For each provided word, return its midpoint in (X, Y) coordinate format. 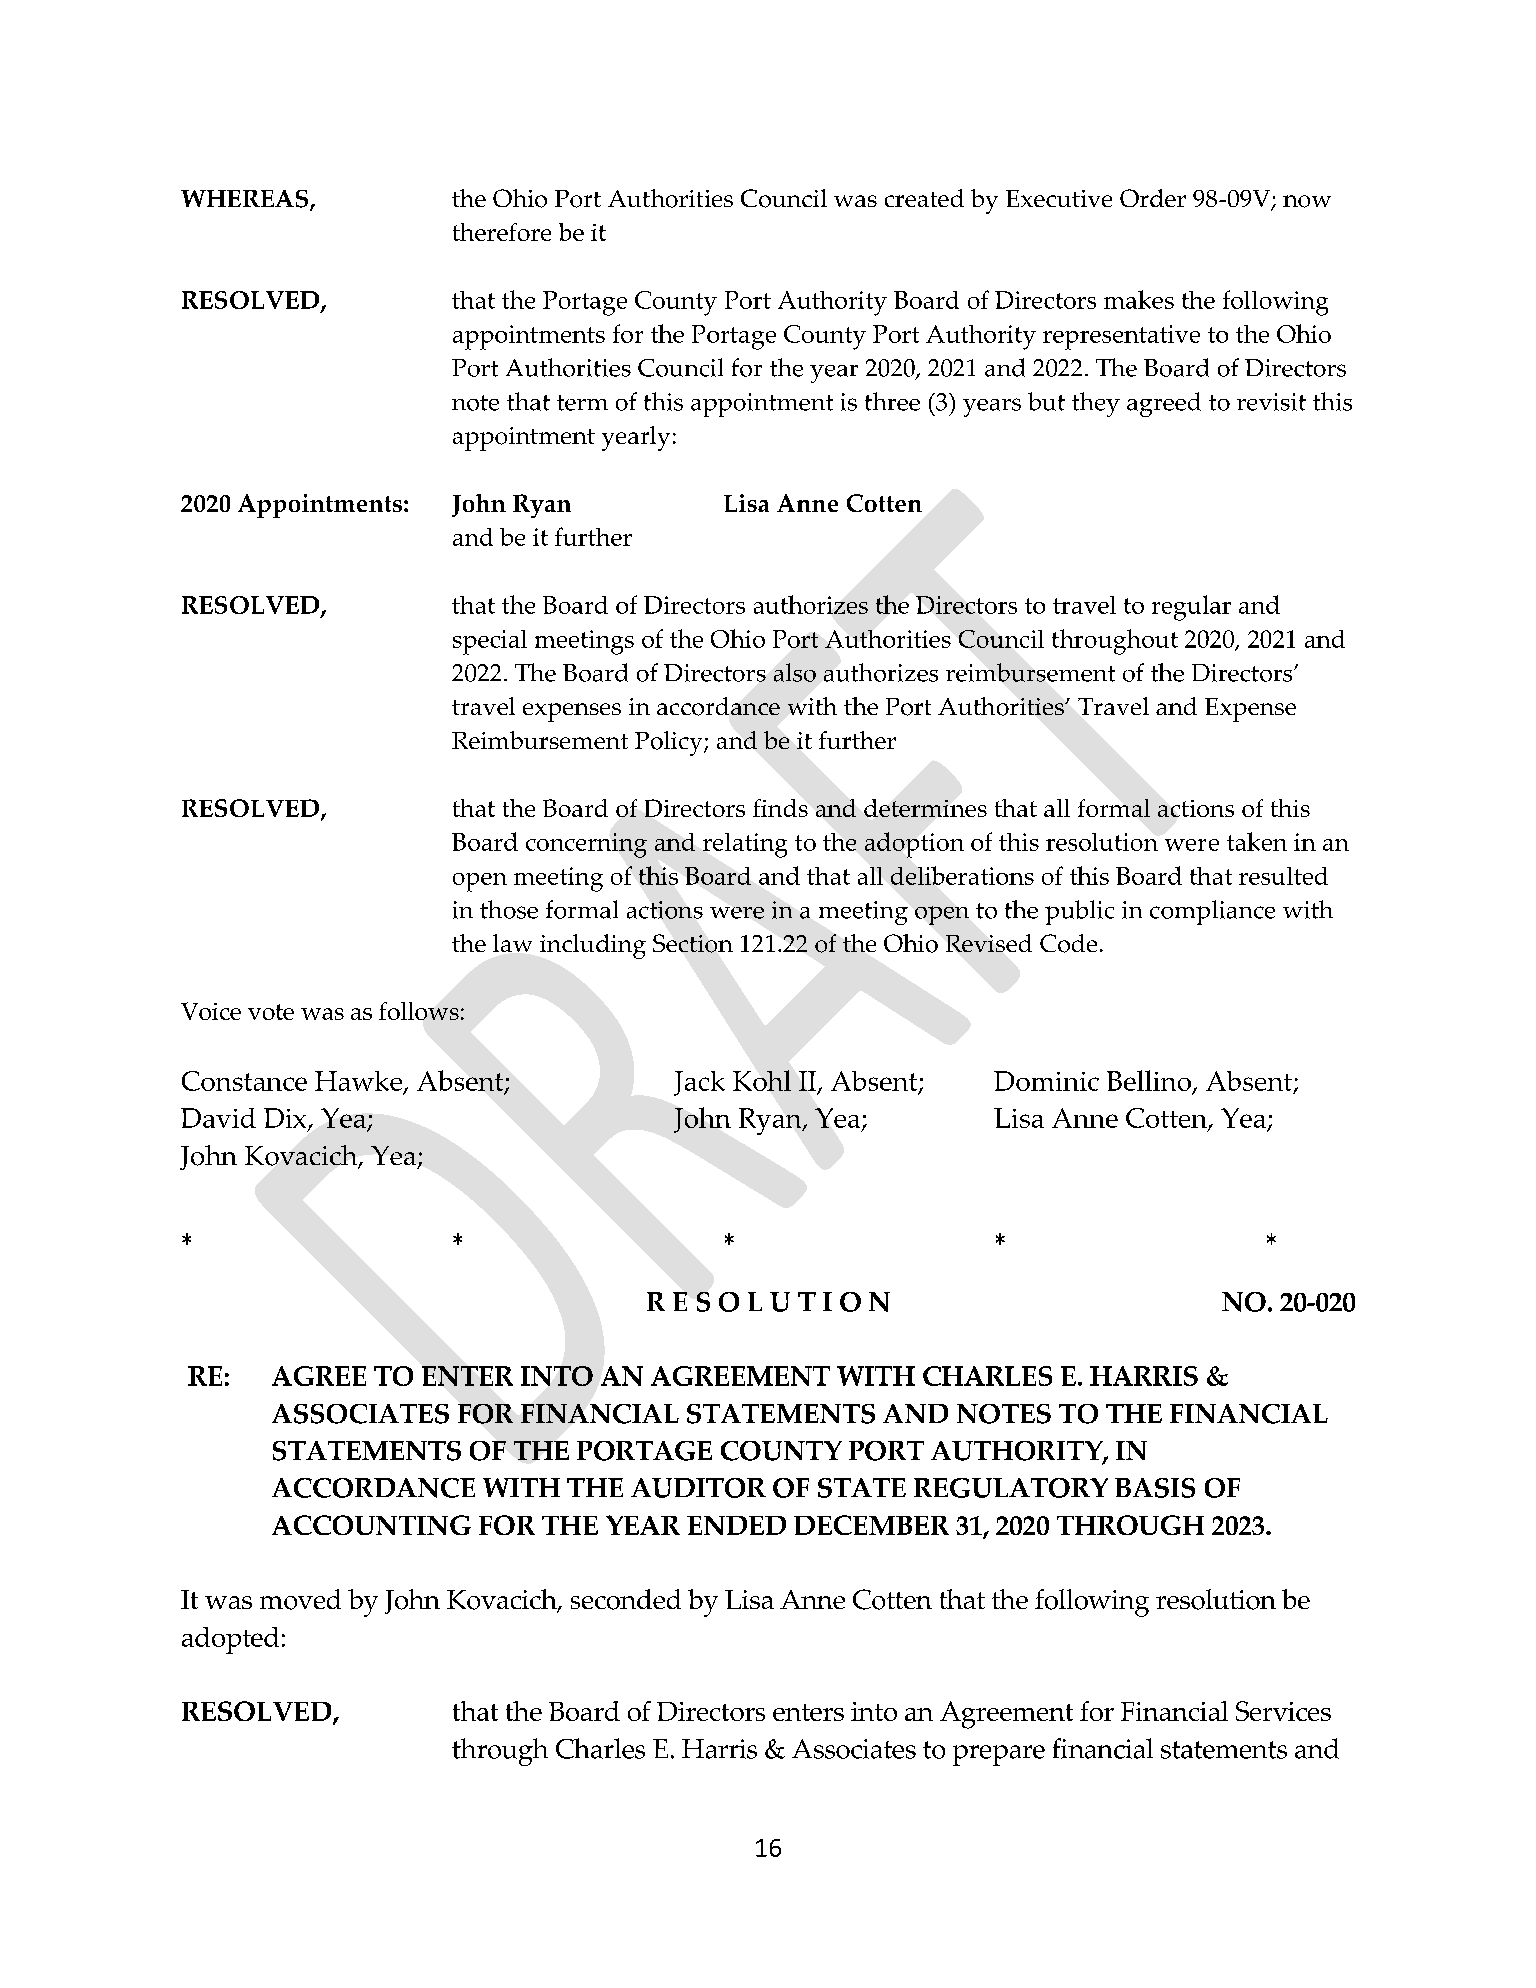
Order (1153, 198)
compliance (1212, 912)
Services (1283, 1711)
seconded (626, 1599)
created (924, 198)
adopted (230, 1640)
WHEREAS (246, 200)
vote (271, 1012)
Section (693, 943)
